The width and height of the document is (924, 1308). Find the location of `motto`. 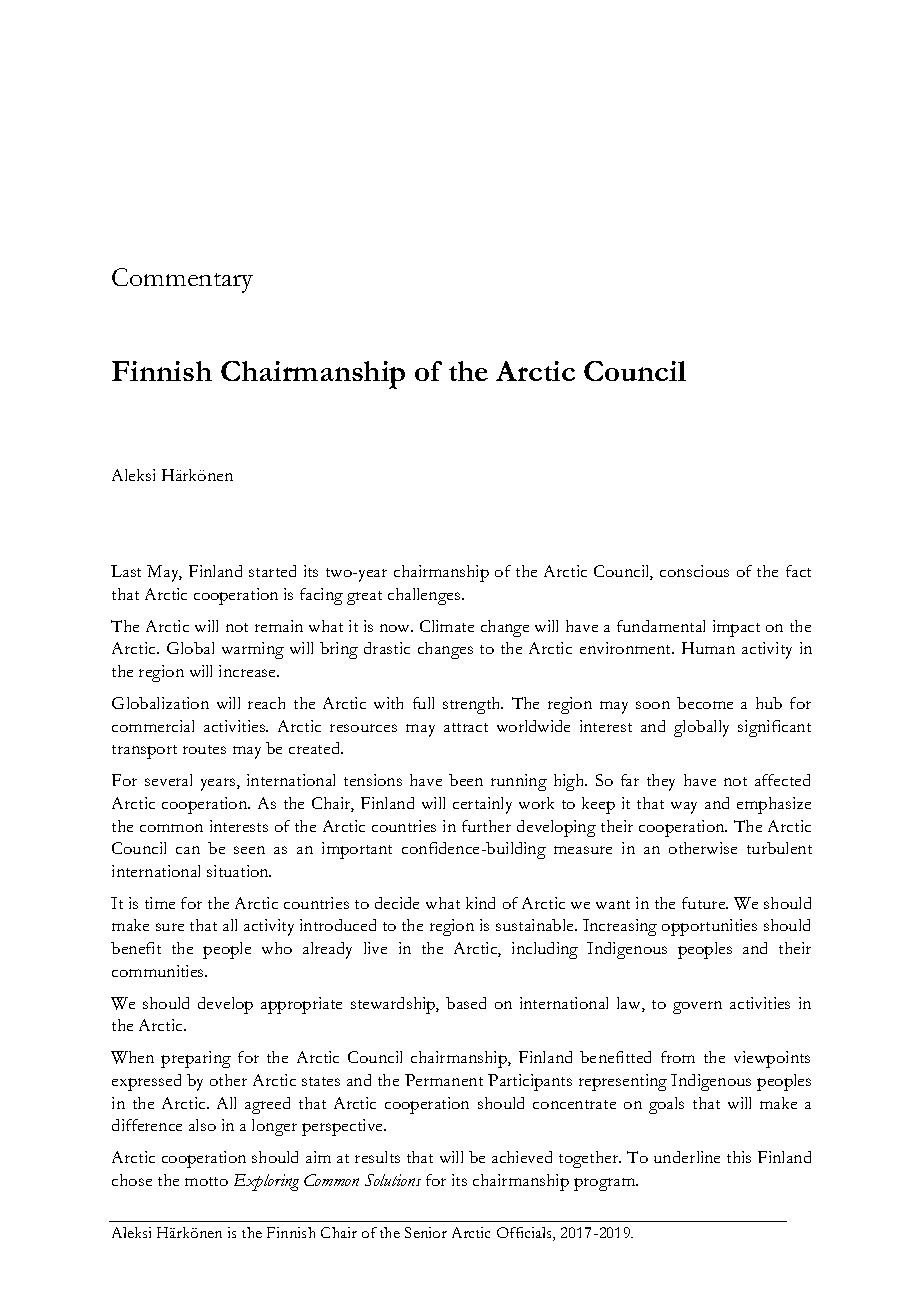

motto is located at coordinates (206, 1181).
